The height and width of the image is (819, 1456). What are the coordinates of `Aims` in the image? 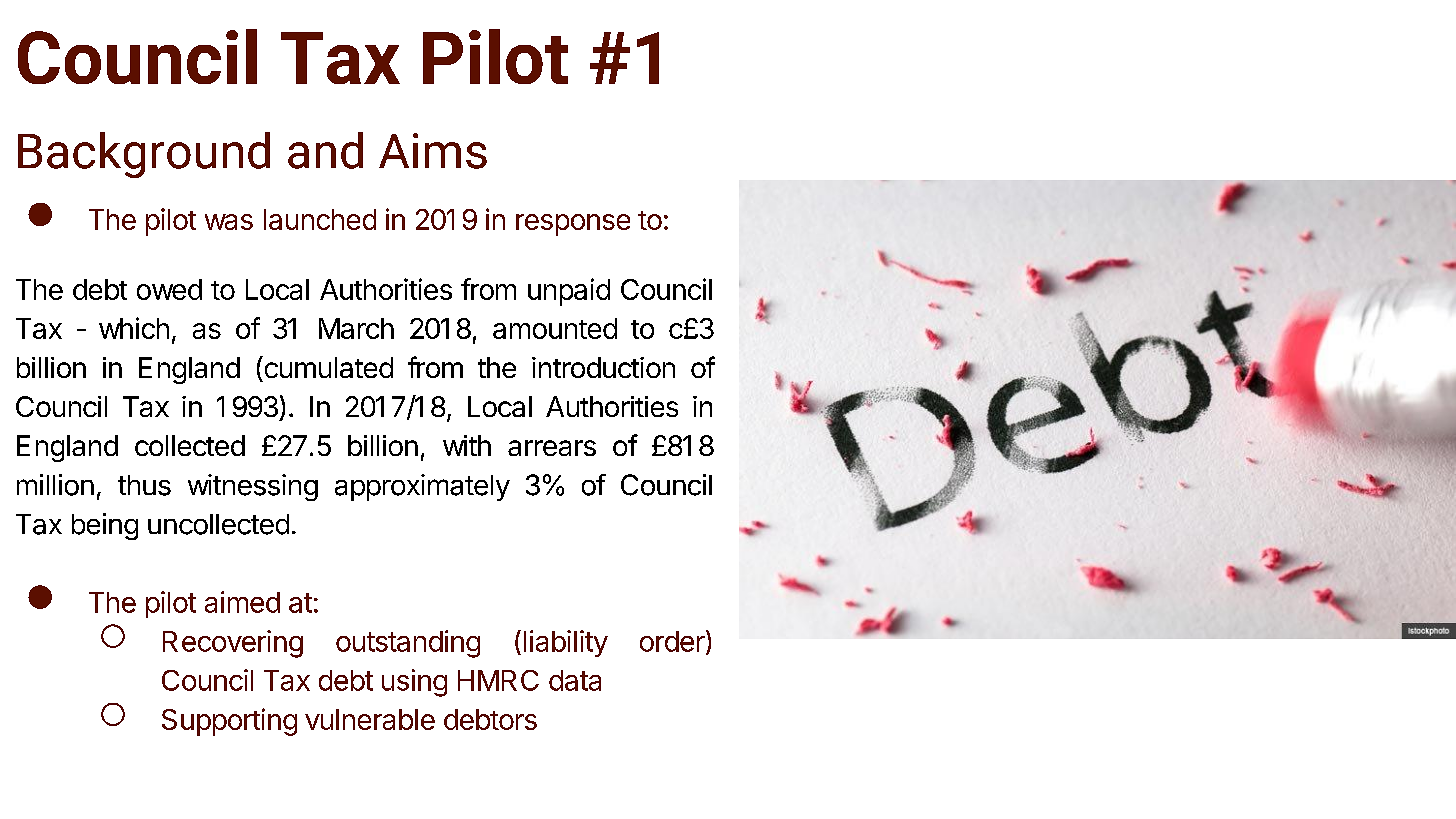 It's located at (433, 151).
